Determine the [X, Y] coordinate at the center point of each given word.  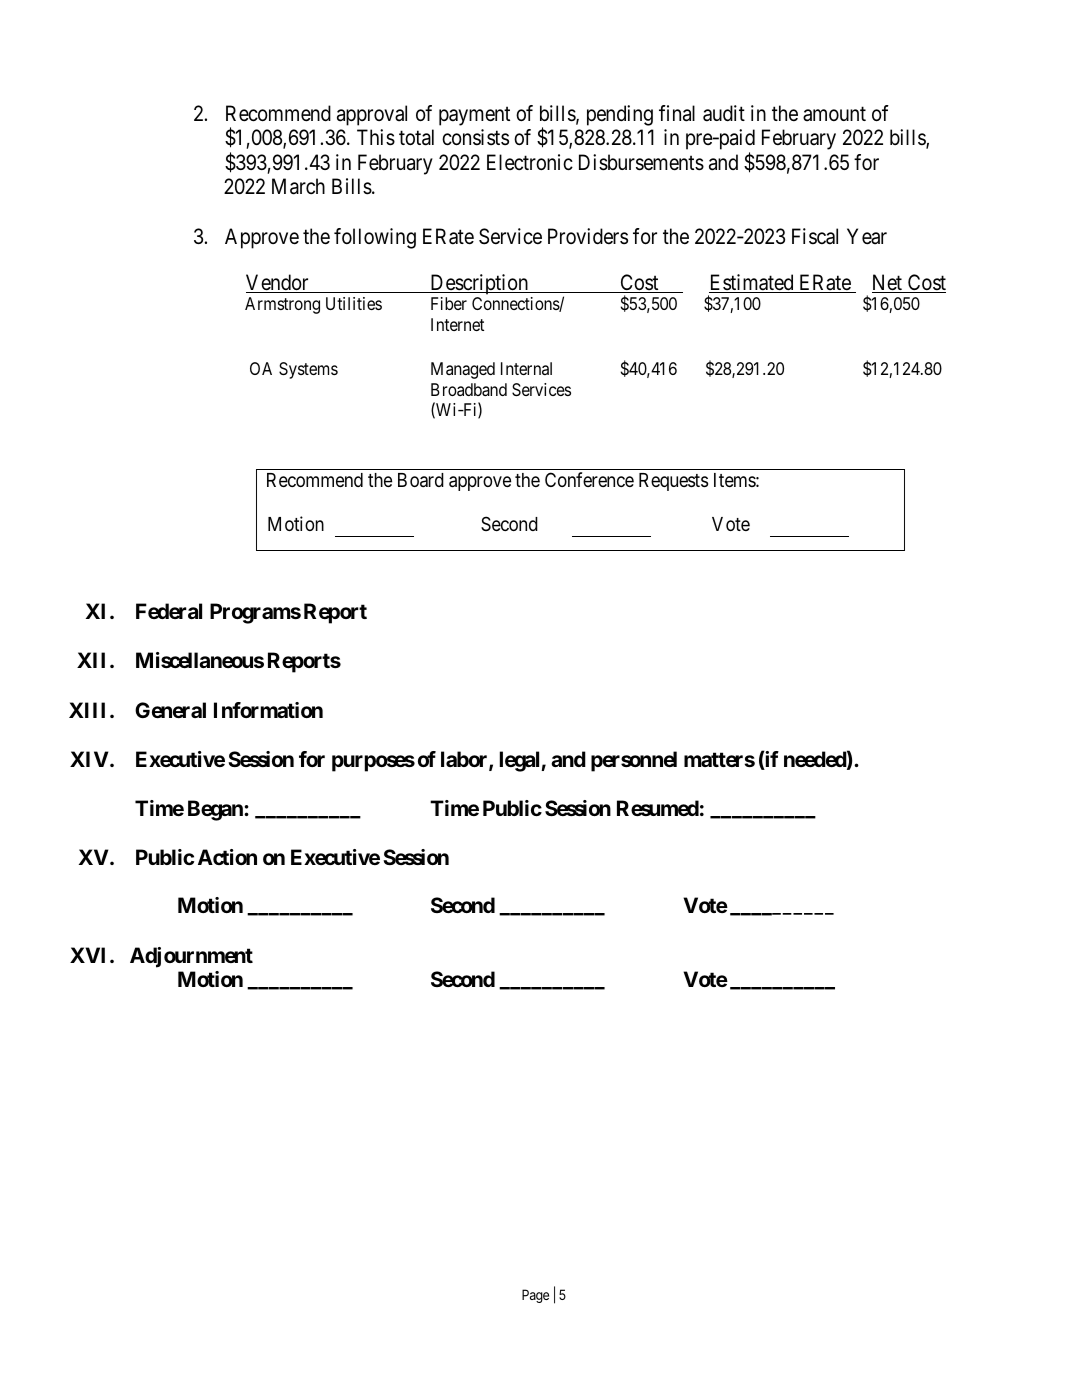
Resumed [658, 808]
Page [535, 1296]
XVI [90, 955]
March [298, 186]
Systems [308, 370]
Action [227, 857]
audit [724, 113]
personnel [634, 761]
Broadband [469, 389]
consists [475, 137]
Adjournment [191, 957]
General [170, 710]
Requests [673, 482]
